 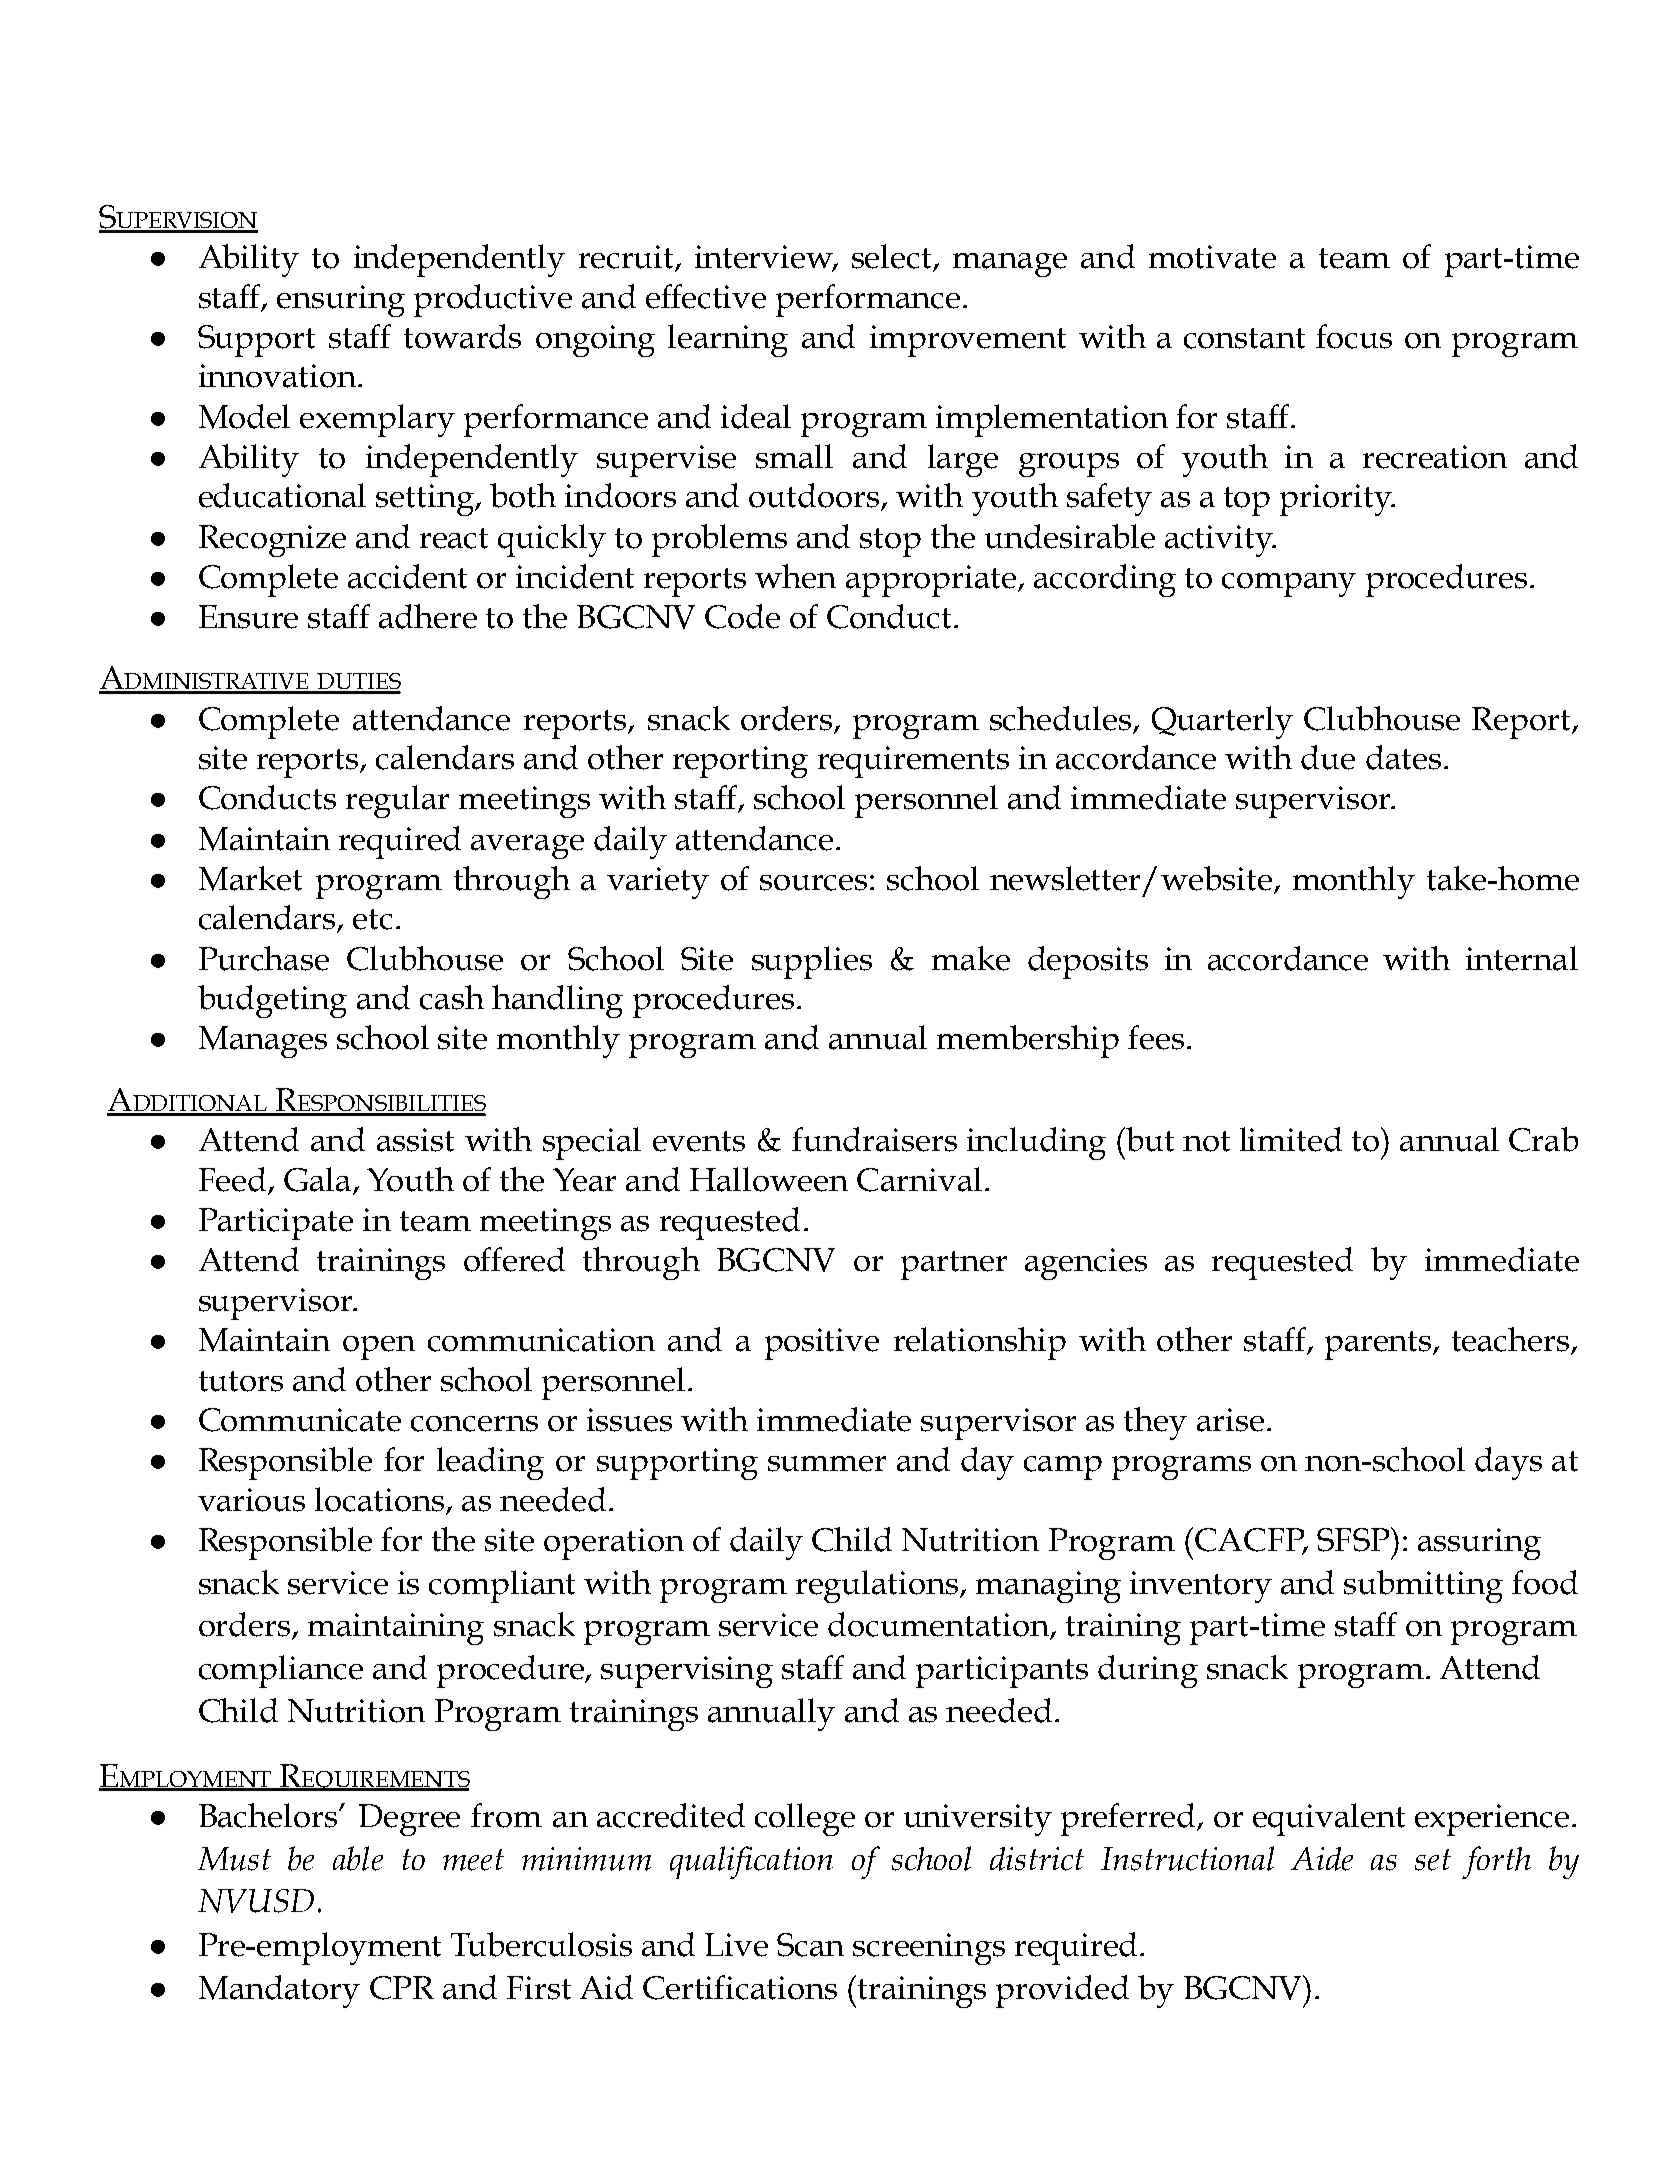 What do you see at coordinates (822, 1344) in the screenshot?
I see `positive` at bounding box center [822, 1344].
